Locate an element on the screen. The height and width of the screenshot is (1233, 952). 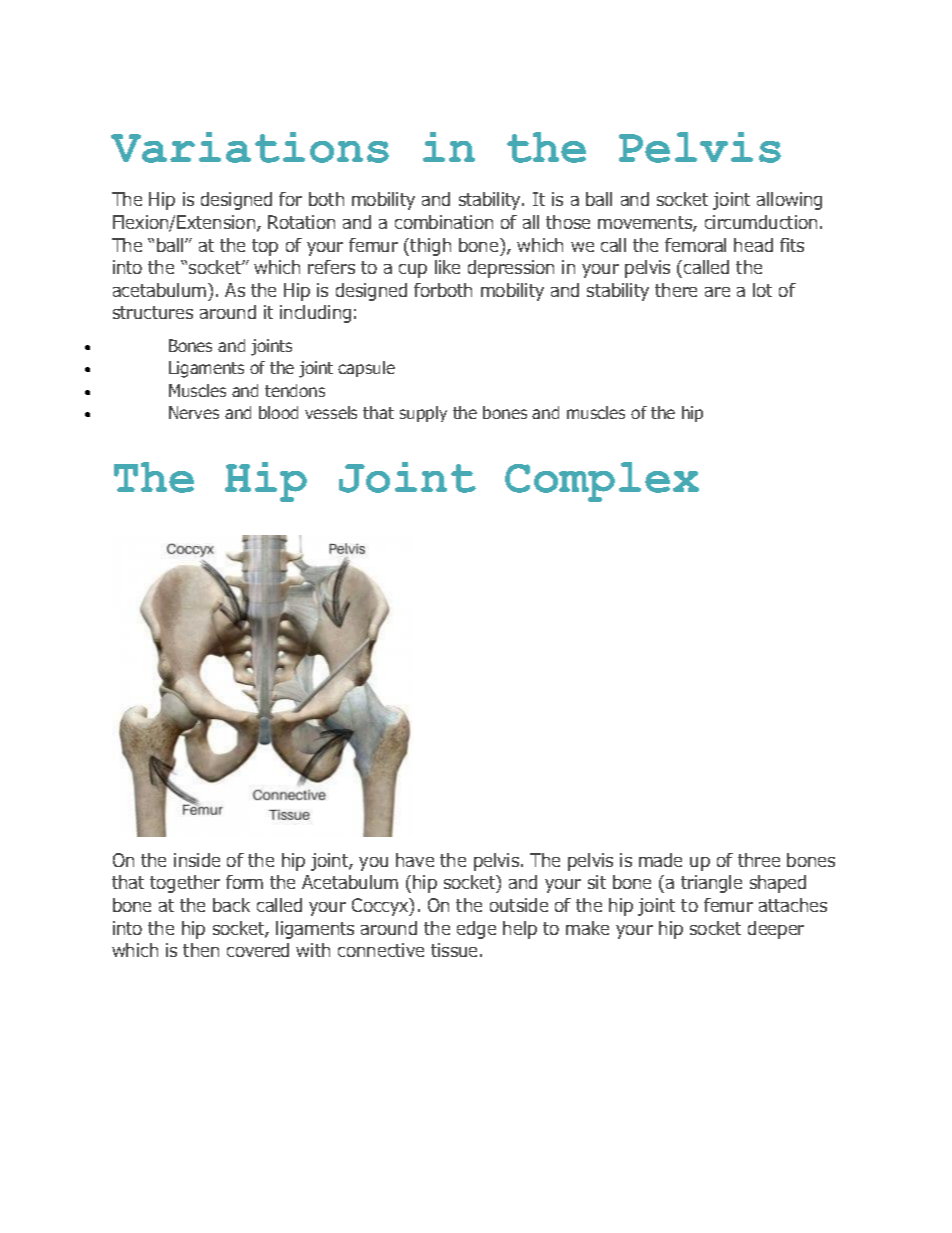
edge is located at coordinates (476, 930).
